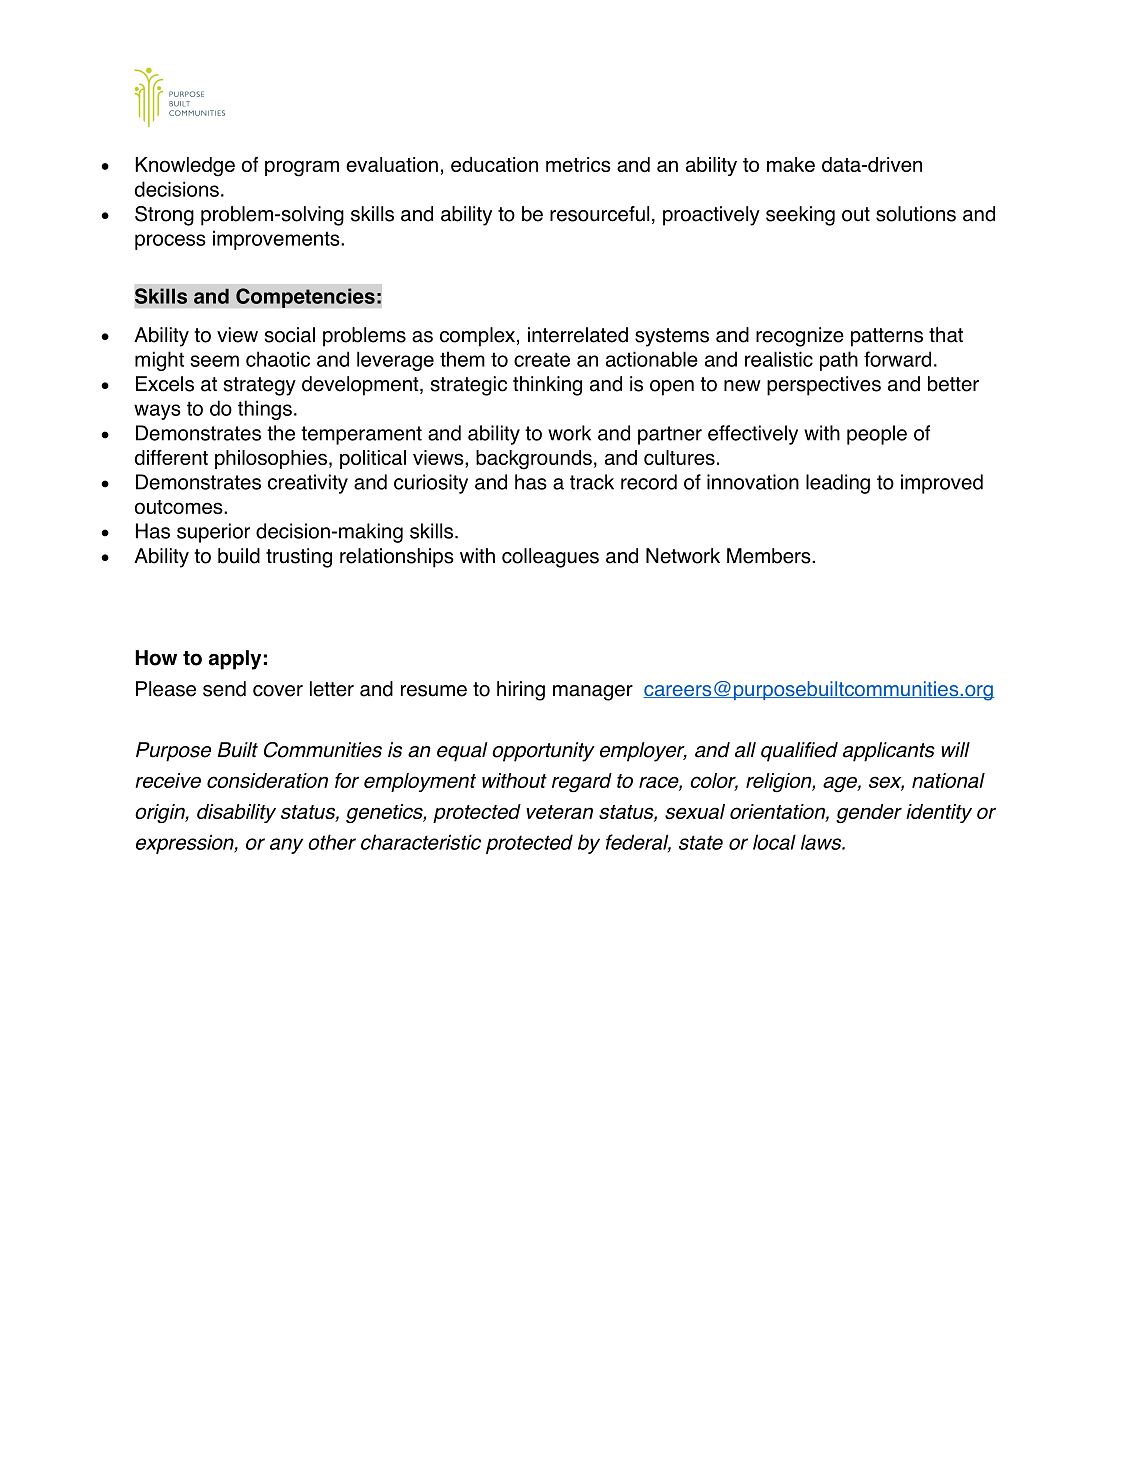  What do you see at coordinates (521, 691) in the page?
I see `hiring` at bounding box center [521, 691].
